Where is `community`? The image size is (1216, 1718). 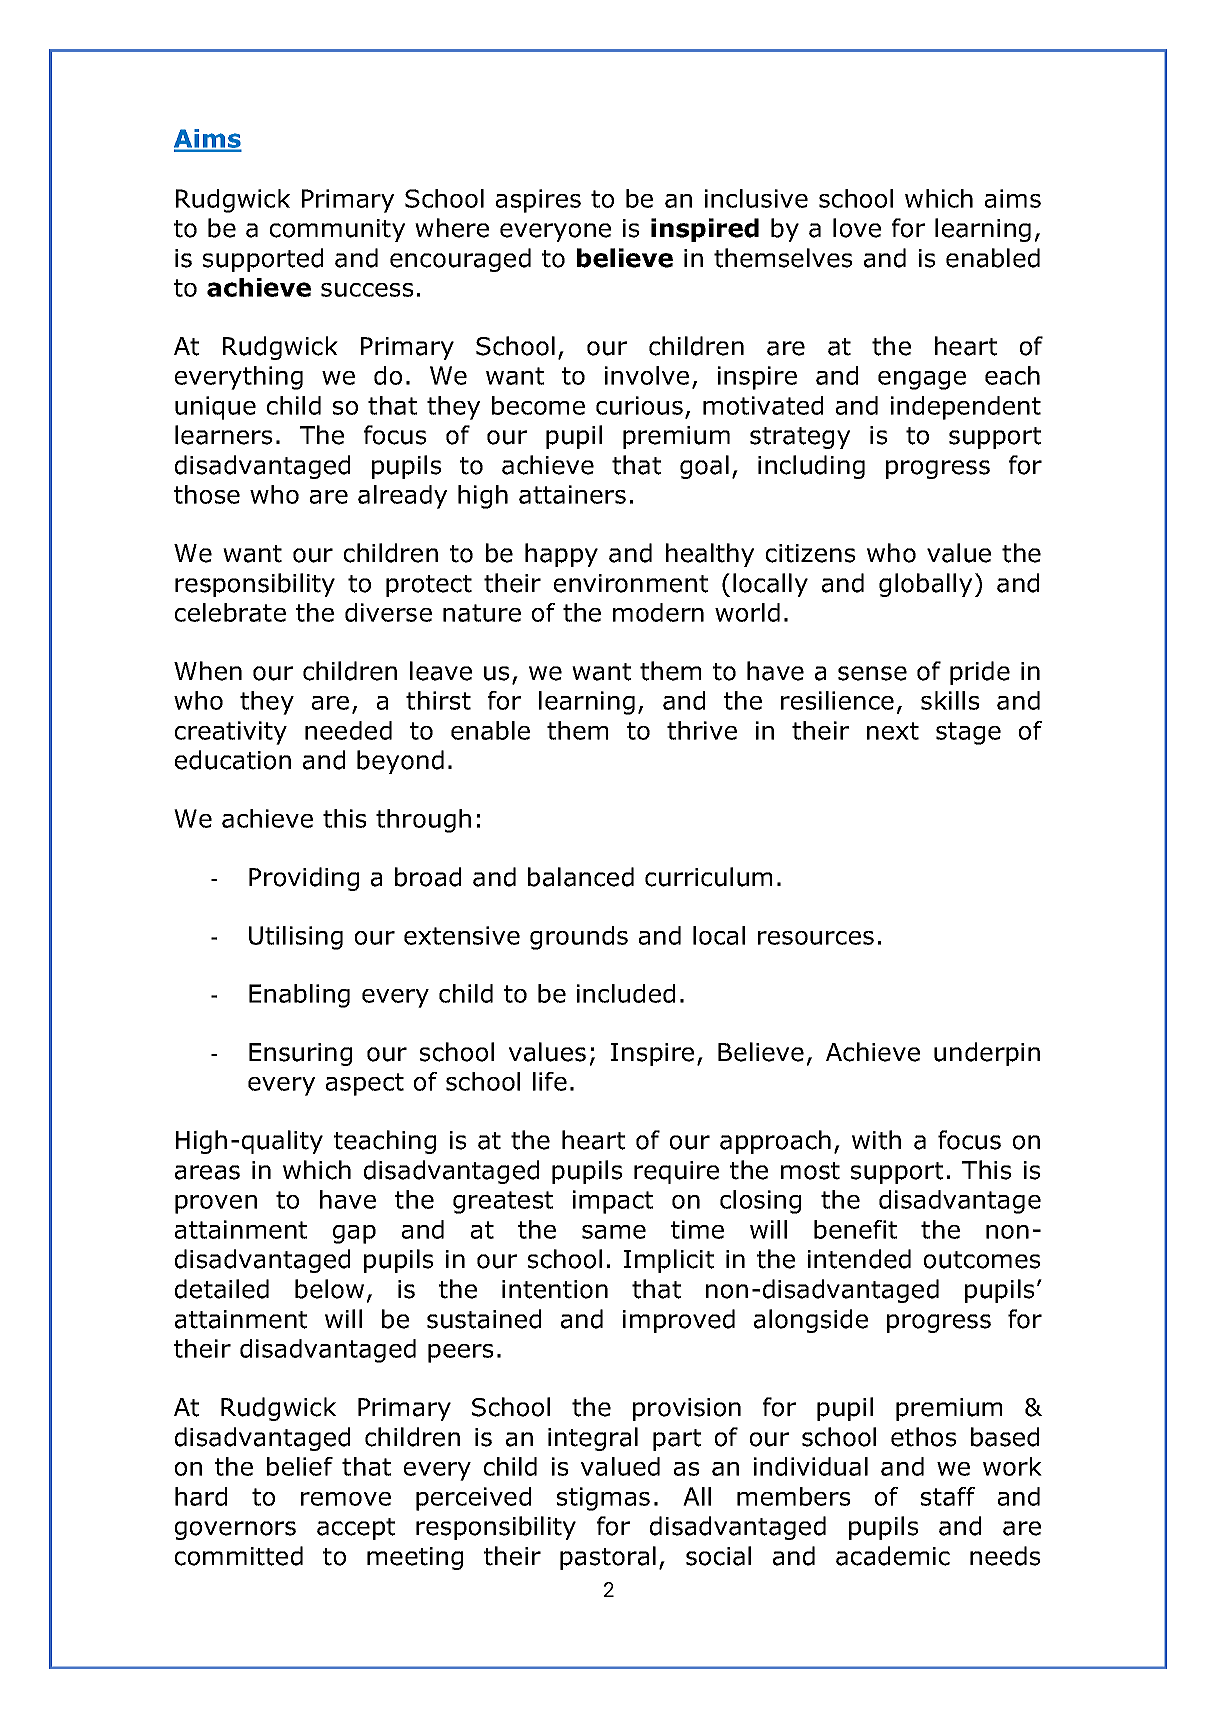 community is located at coordinates (337, 230).
